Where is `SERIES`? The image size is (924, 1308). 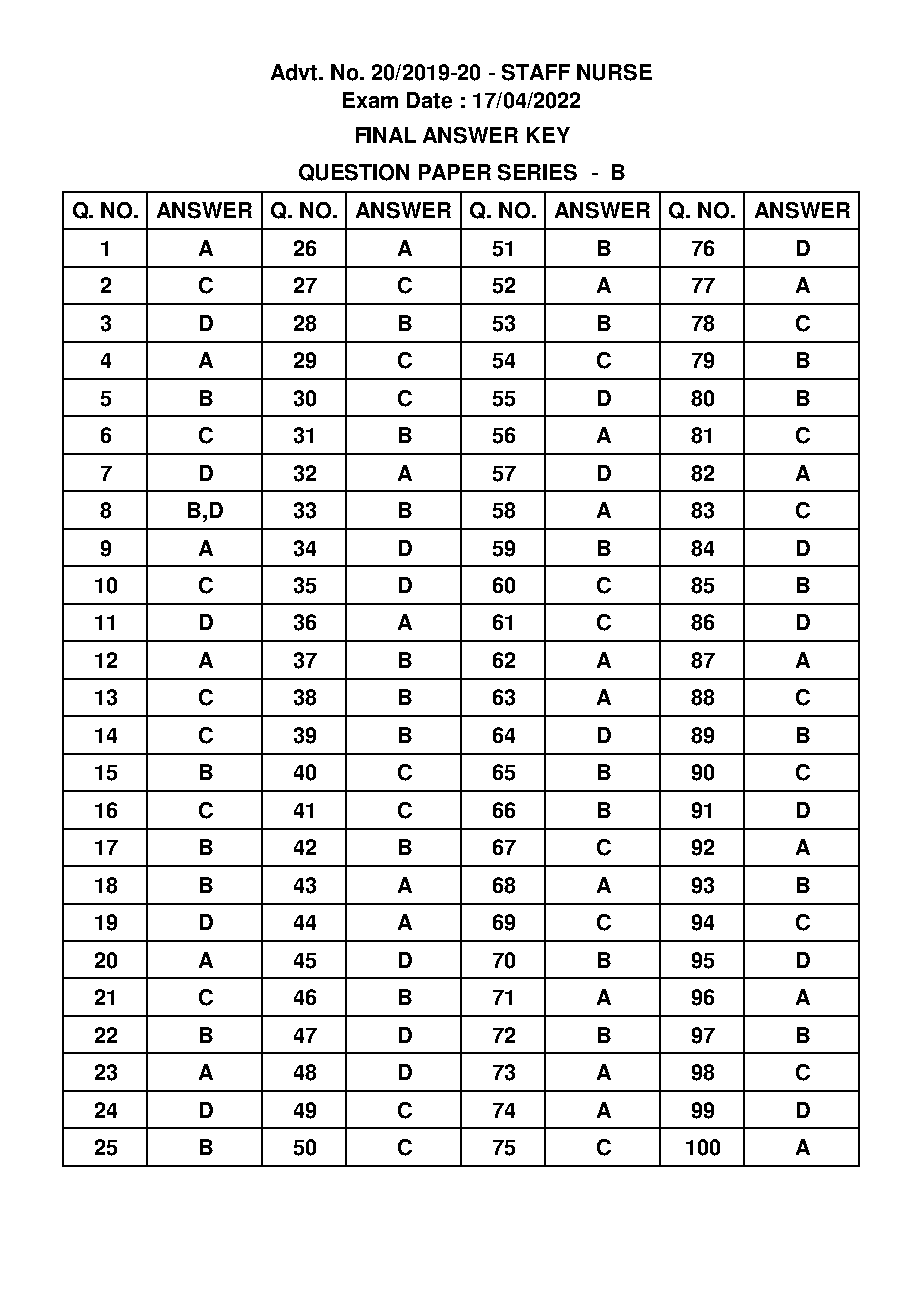 SERIES is located at coordinates (537, 172).
